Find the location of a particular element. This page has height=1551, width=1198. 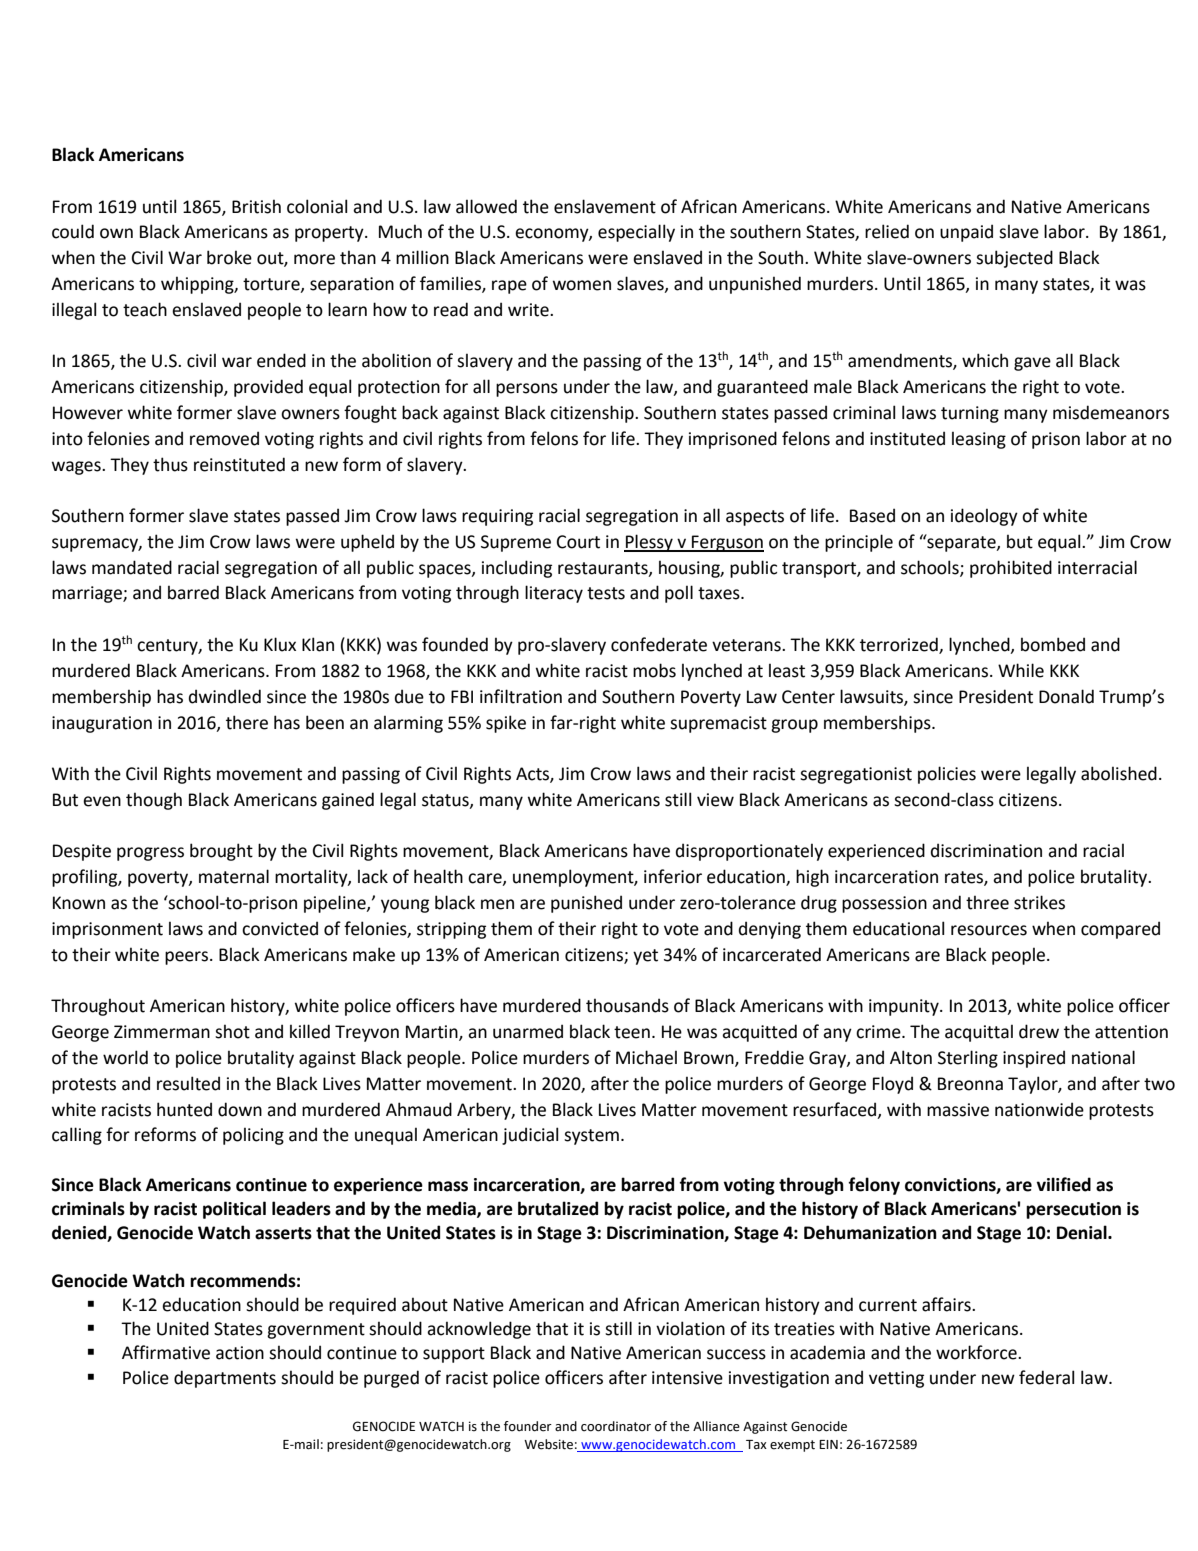

drew is located at coordinates (1039, 1031).
